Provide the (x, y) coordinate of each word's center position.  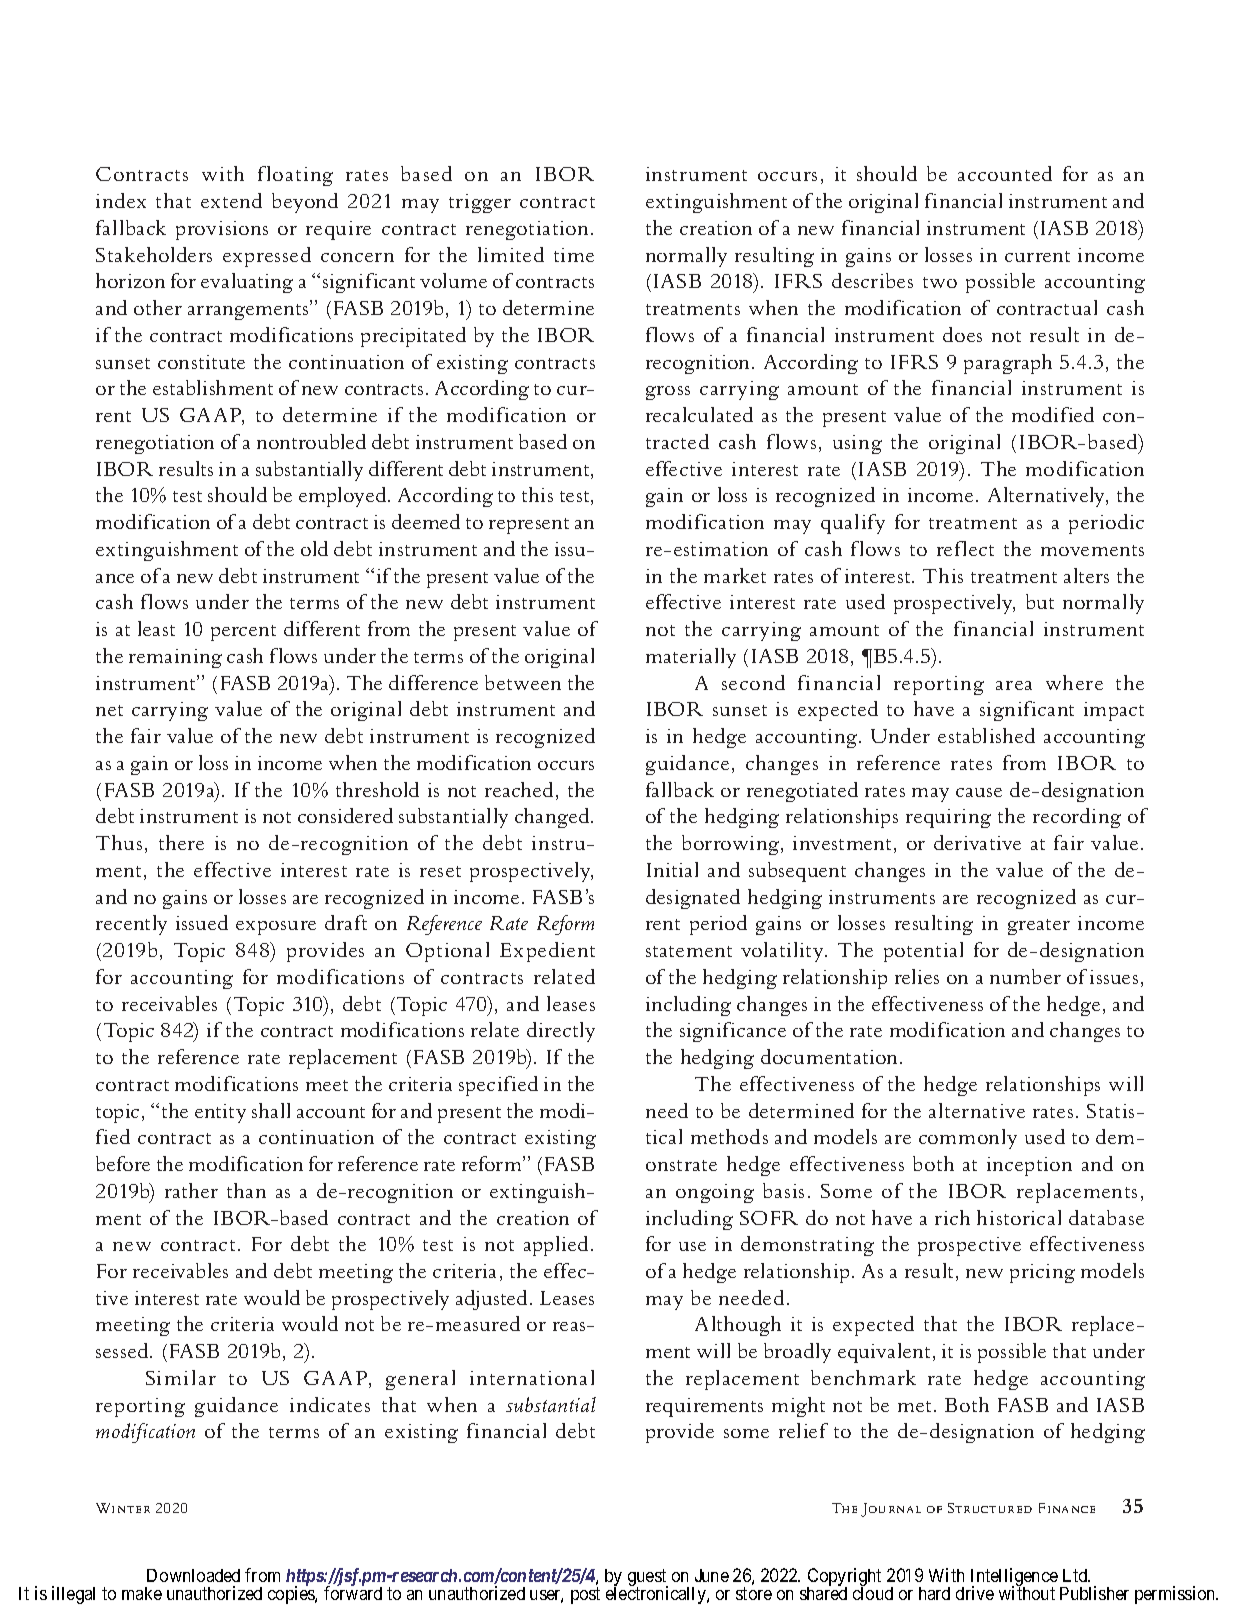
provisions (222, 230)
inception (1029, 1166)
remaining (175, 658)
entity (220, 1113)
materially (691, 658)
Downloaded (193, 1575)
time (574, 255)
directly (561, 1032)
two (940, 282)
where (1074, 682)
